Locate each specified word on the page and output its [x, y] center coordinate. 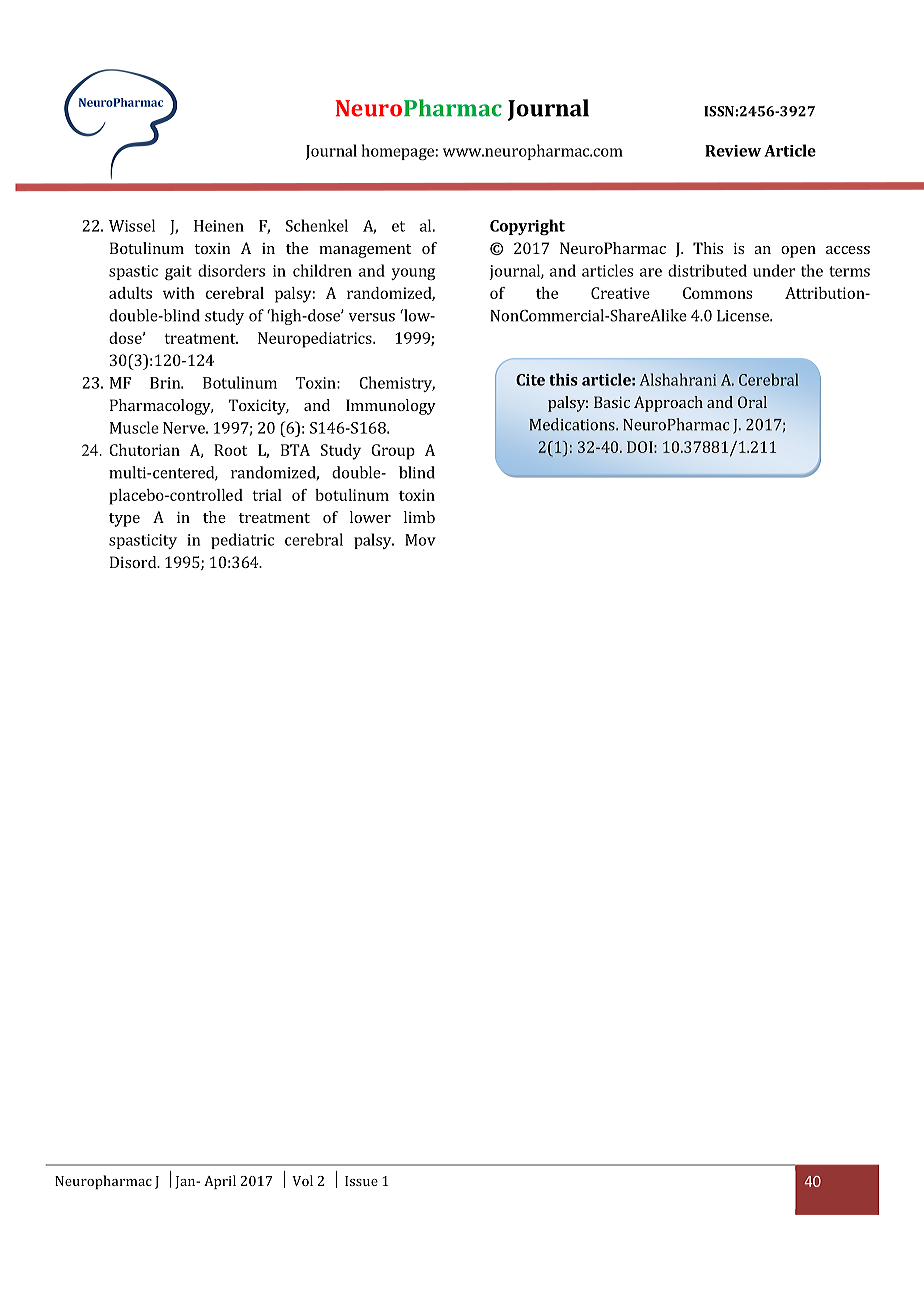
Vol [302, 1180]
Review [733, 151]
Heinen [219, 226]
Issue [361, 1181]
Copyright [527, 227]
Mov [420, 540]
